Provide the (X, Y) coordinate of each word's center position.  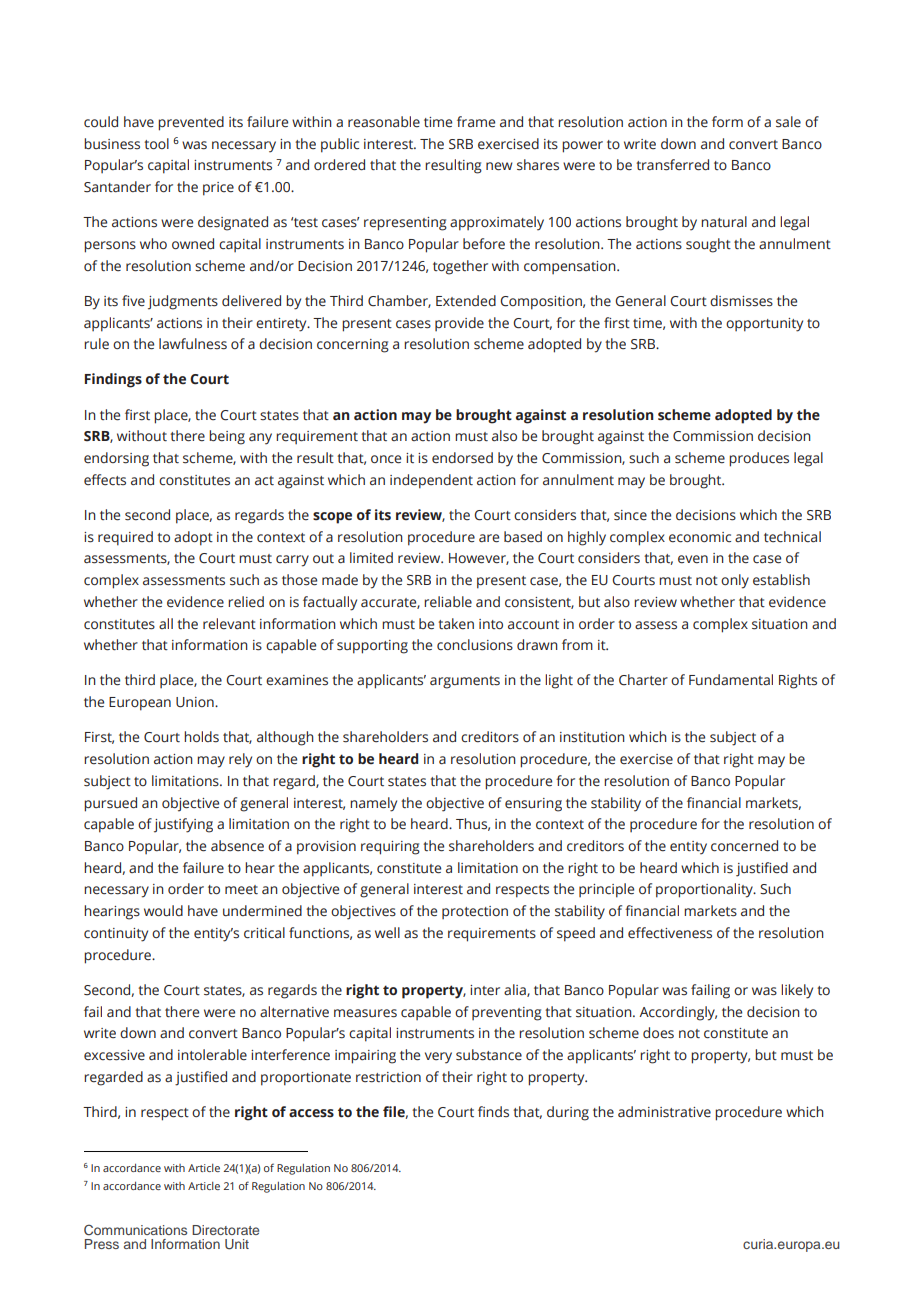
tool (156, 143)
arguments (465, 682)
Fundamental (731, 680)
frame (476, 122)
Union (196, 702)
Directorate (225, 1230)
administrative (664, 1112)
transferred (672, 165)
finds (493, 1111)
